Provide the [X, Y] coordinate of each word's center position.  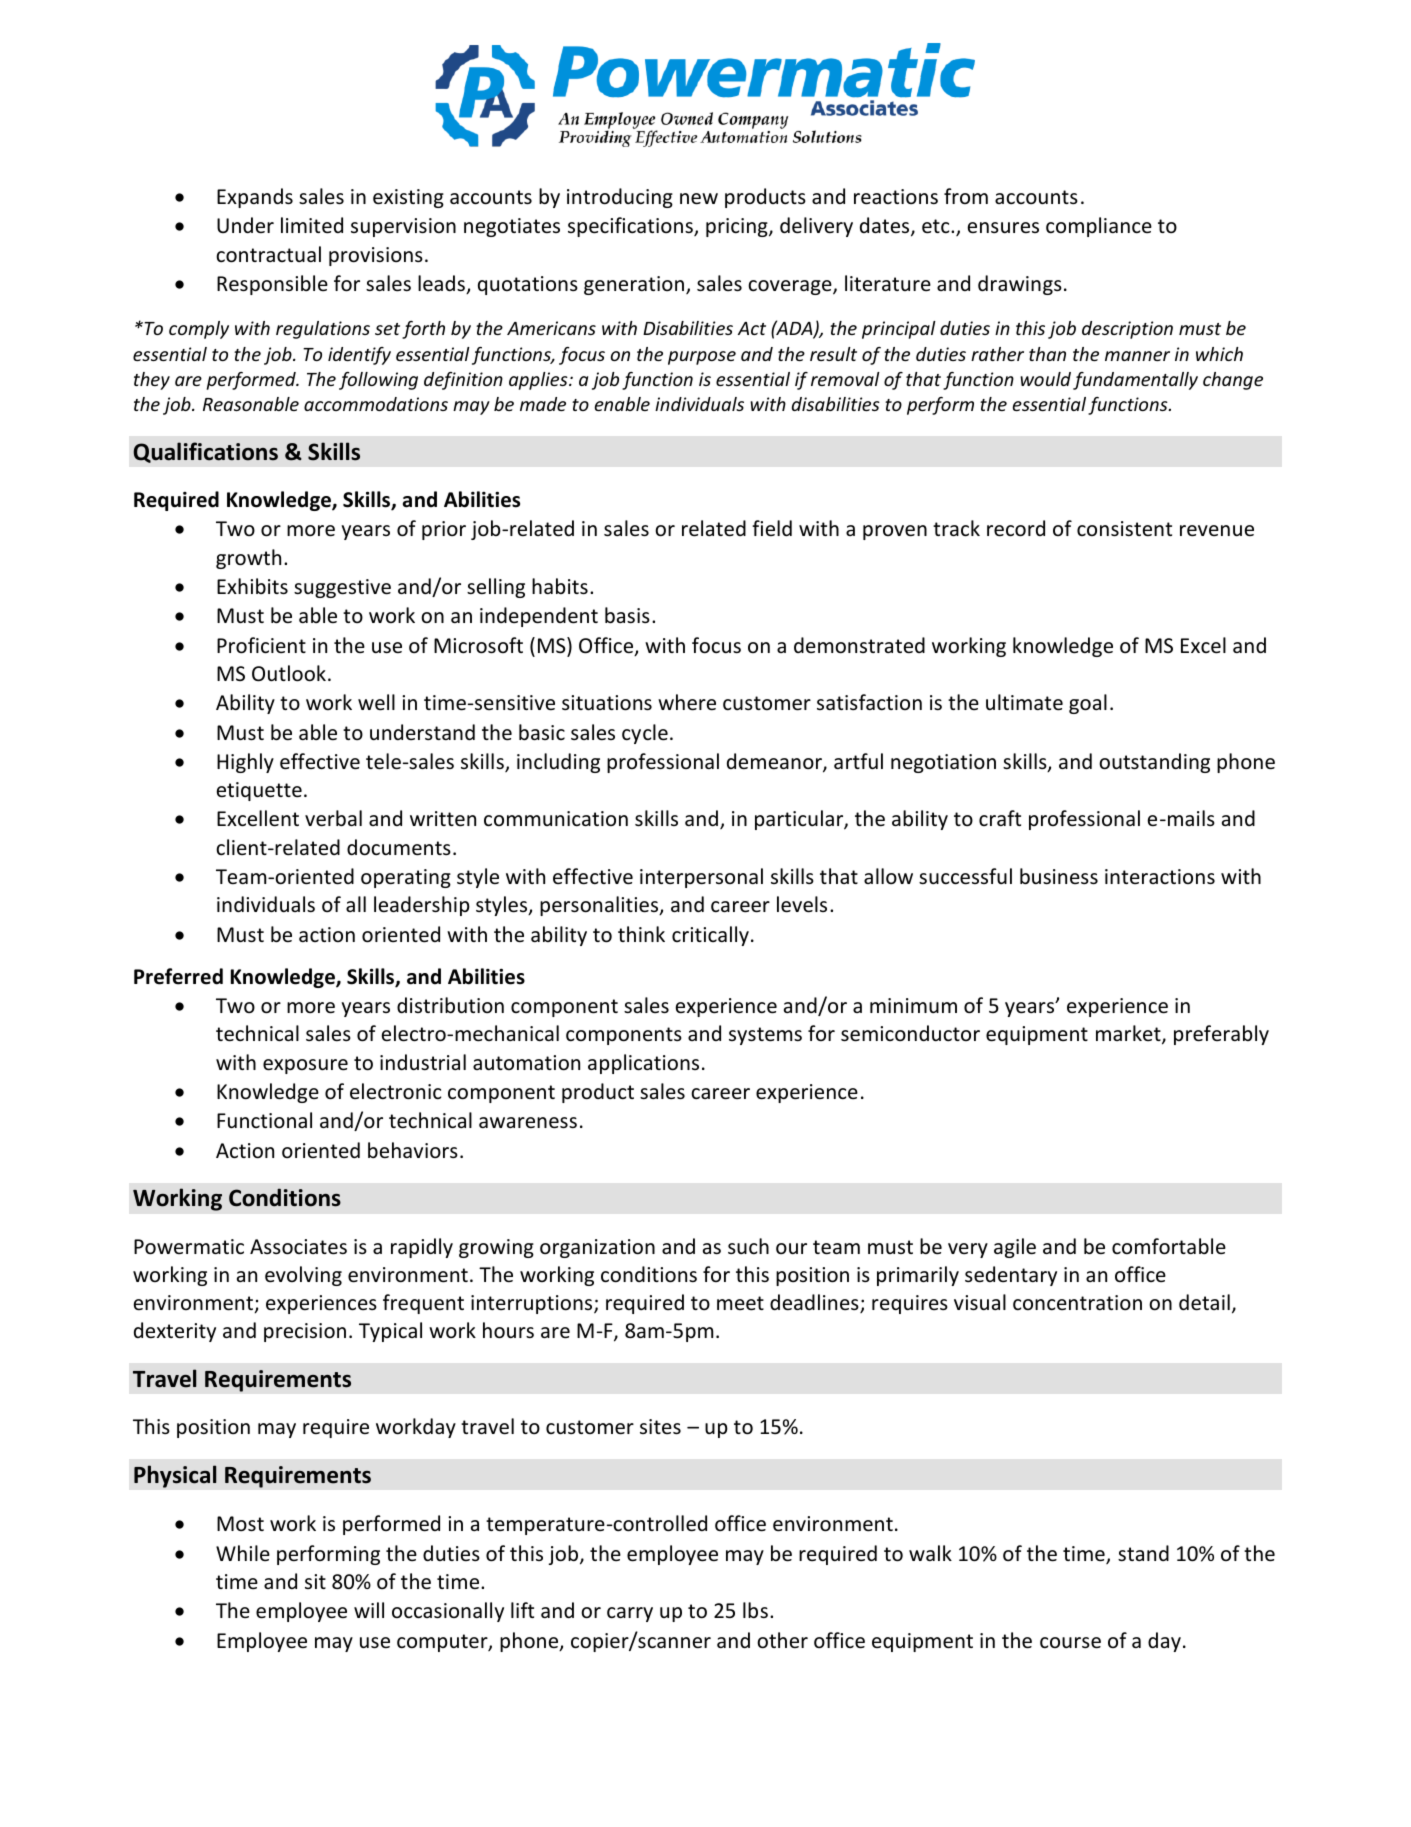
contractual [268, 254]
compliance [1099, 227]
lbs [755, 1610]
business [1059, 876]
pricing [738, 227]
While [243, 1553]
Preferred [178, 976]
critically [710, 936]
